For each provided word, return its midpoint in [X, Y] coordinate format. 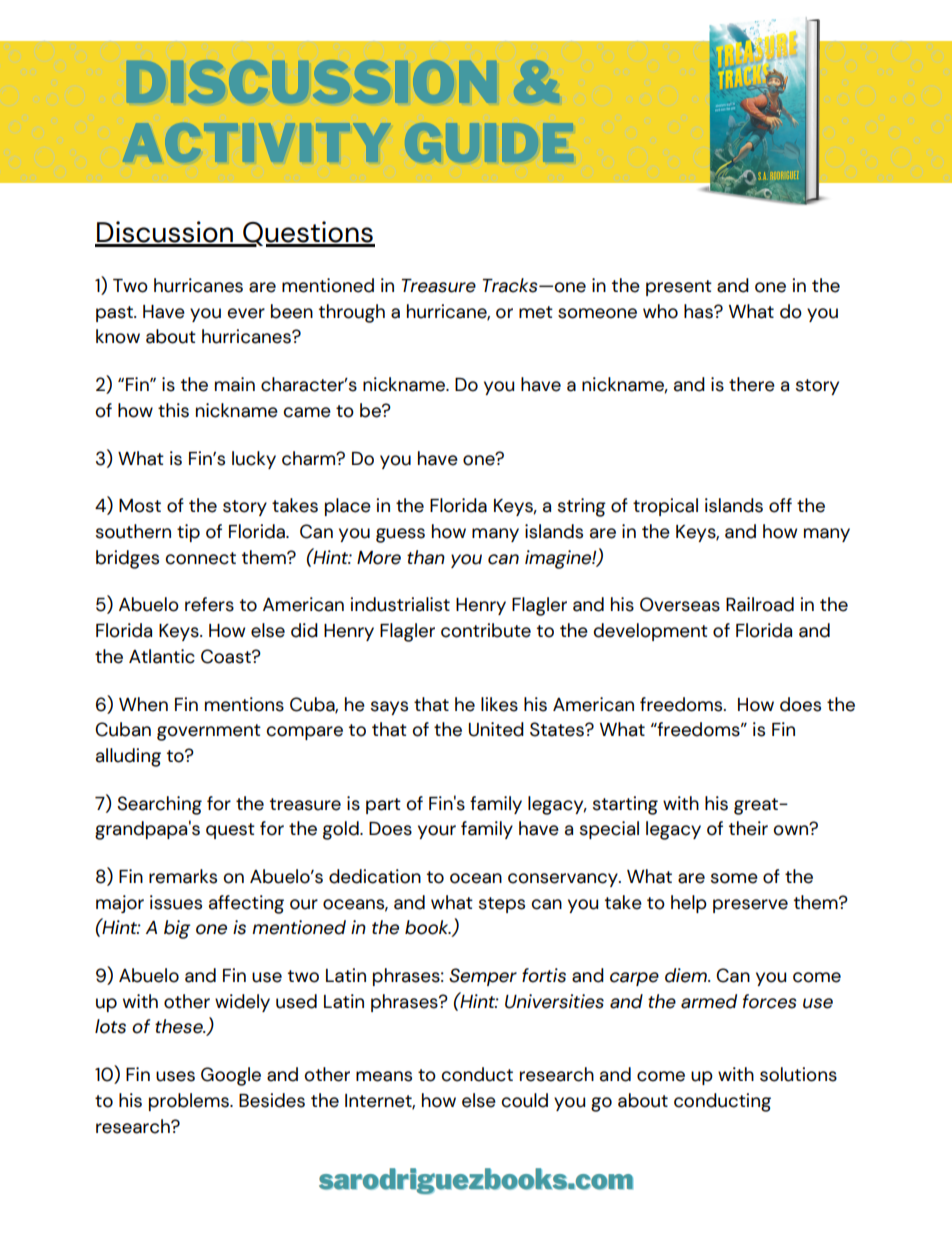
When [143, 704]
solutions [798, 1074]
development [650, 632]
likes [499, 704]
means [384, 1076]
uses [175, 1076]
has [699, 311]
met [536, 312]
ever [246, 313]
